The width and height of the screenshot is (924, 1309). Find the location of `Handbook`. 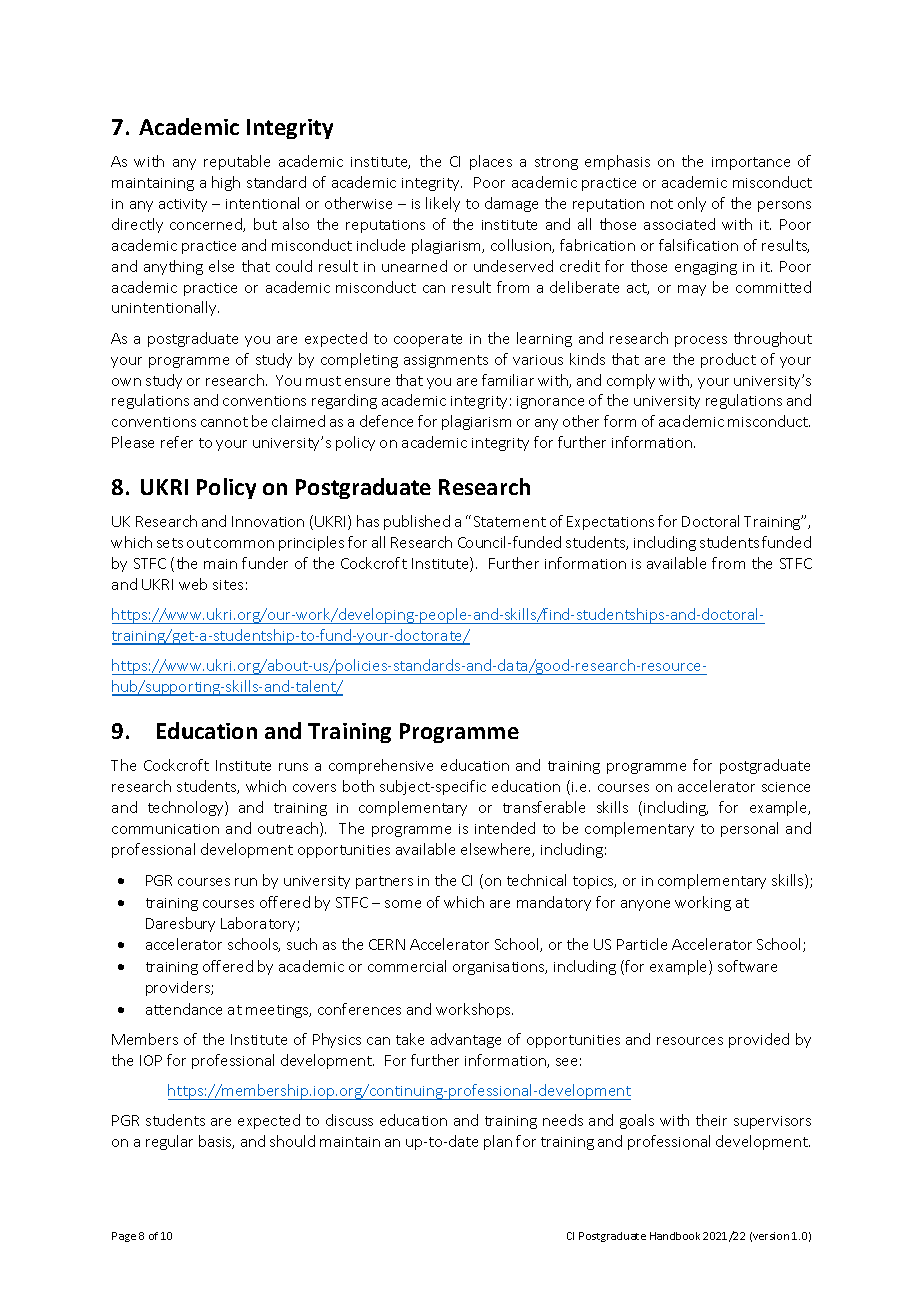

Handbook is located at coordinates (675, 1236).
